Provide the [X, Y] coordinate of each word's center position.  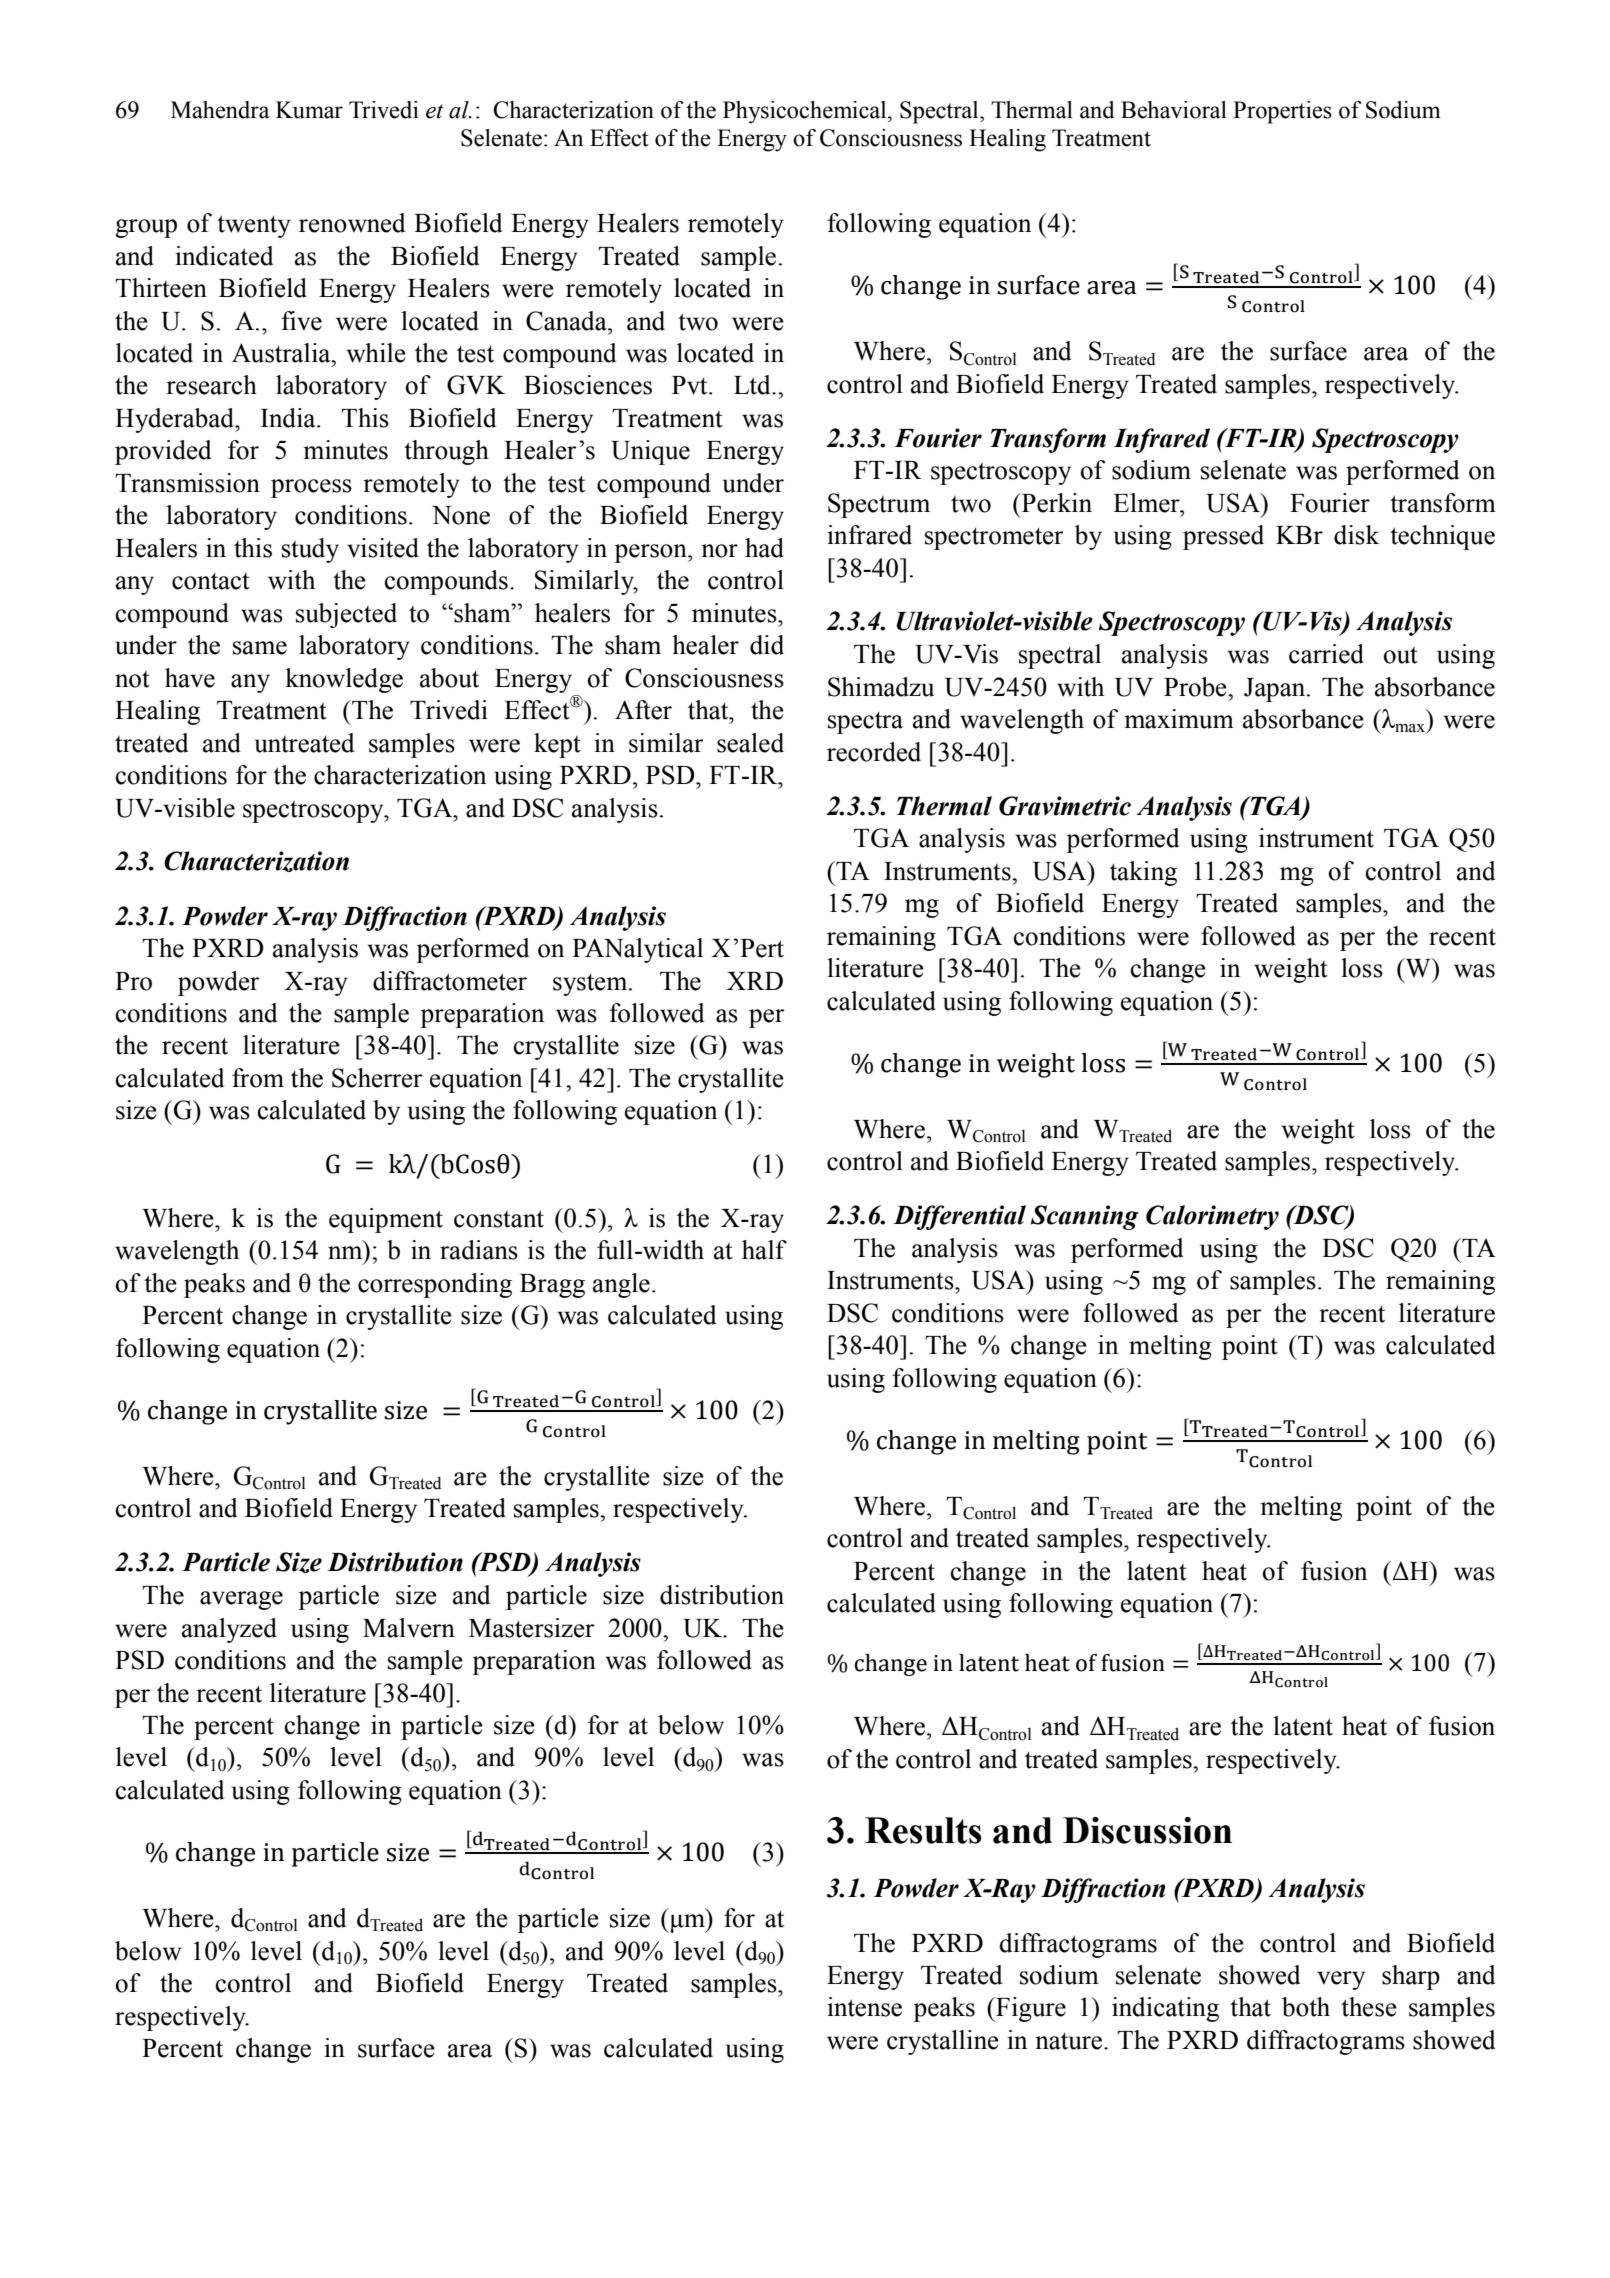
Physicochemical [806, 112]
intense [864, 2007]
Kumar [309, 110]
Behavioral [1174, 110]
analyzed [229, 1630]
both [1306, 2007]
